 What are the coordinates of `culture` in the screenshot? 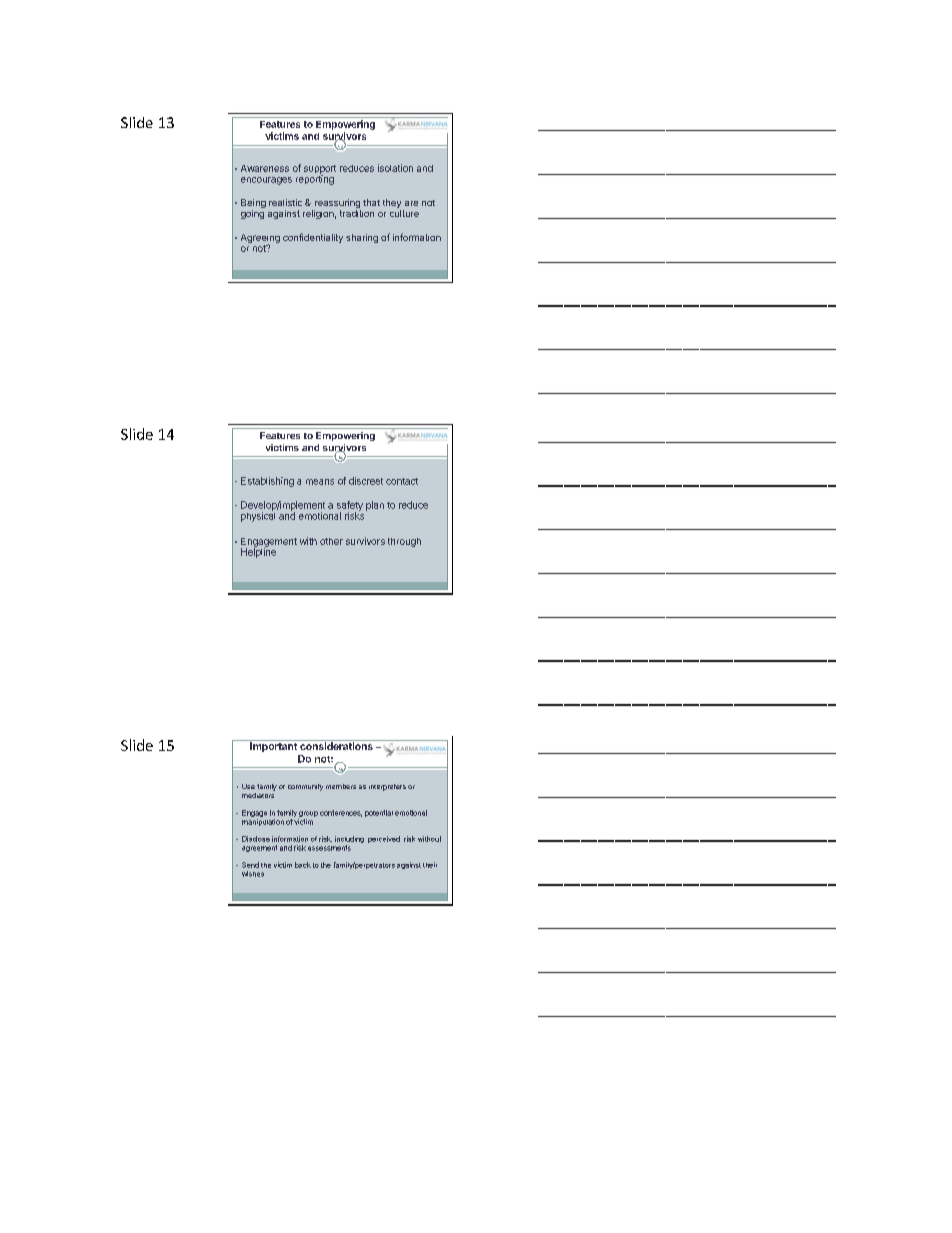 It's located at (404, 212).
